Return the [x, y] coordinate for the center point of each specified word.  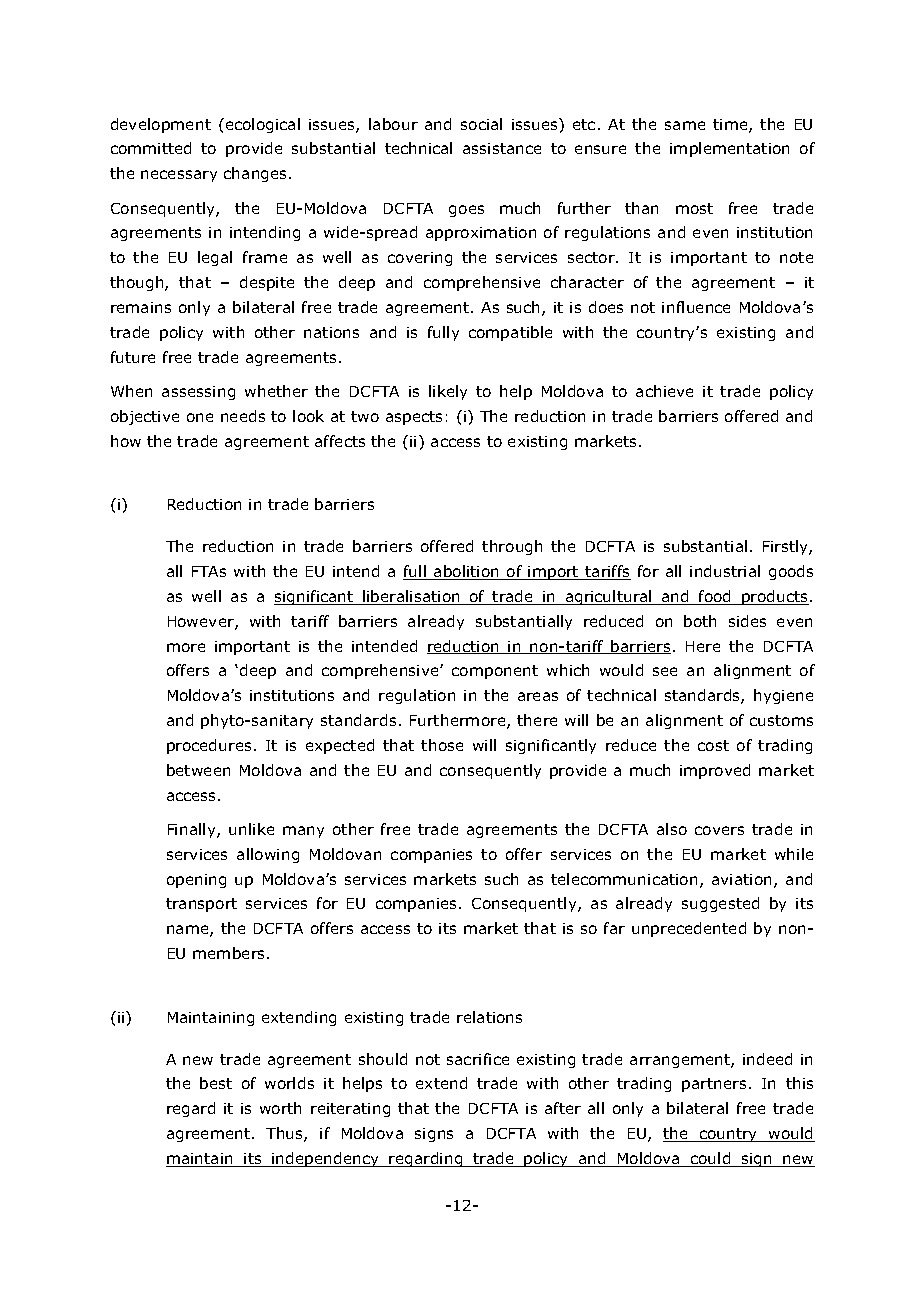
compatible [510, 333]
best [216, 1083]
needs [243, 416]
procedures [209, 746]
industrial [725, 571]
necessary [179, 176]
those [442, 745]
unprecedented [689, 929]
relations [489, 1017]
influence [696, 307]
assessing [198, 393]
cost [713, 745]
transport [201, 905]
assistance [502, 148]
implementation [729, 149]
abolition [466, 572]
